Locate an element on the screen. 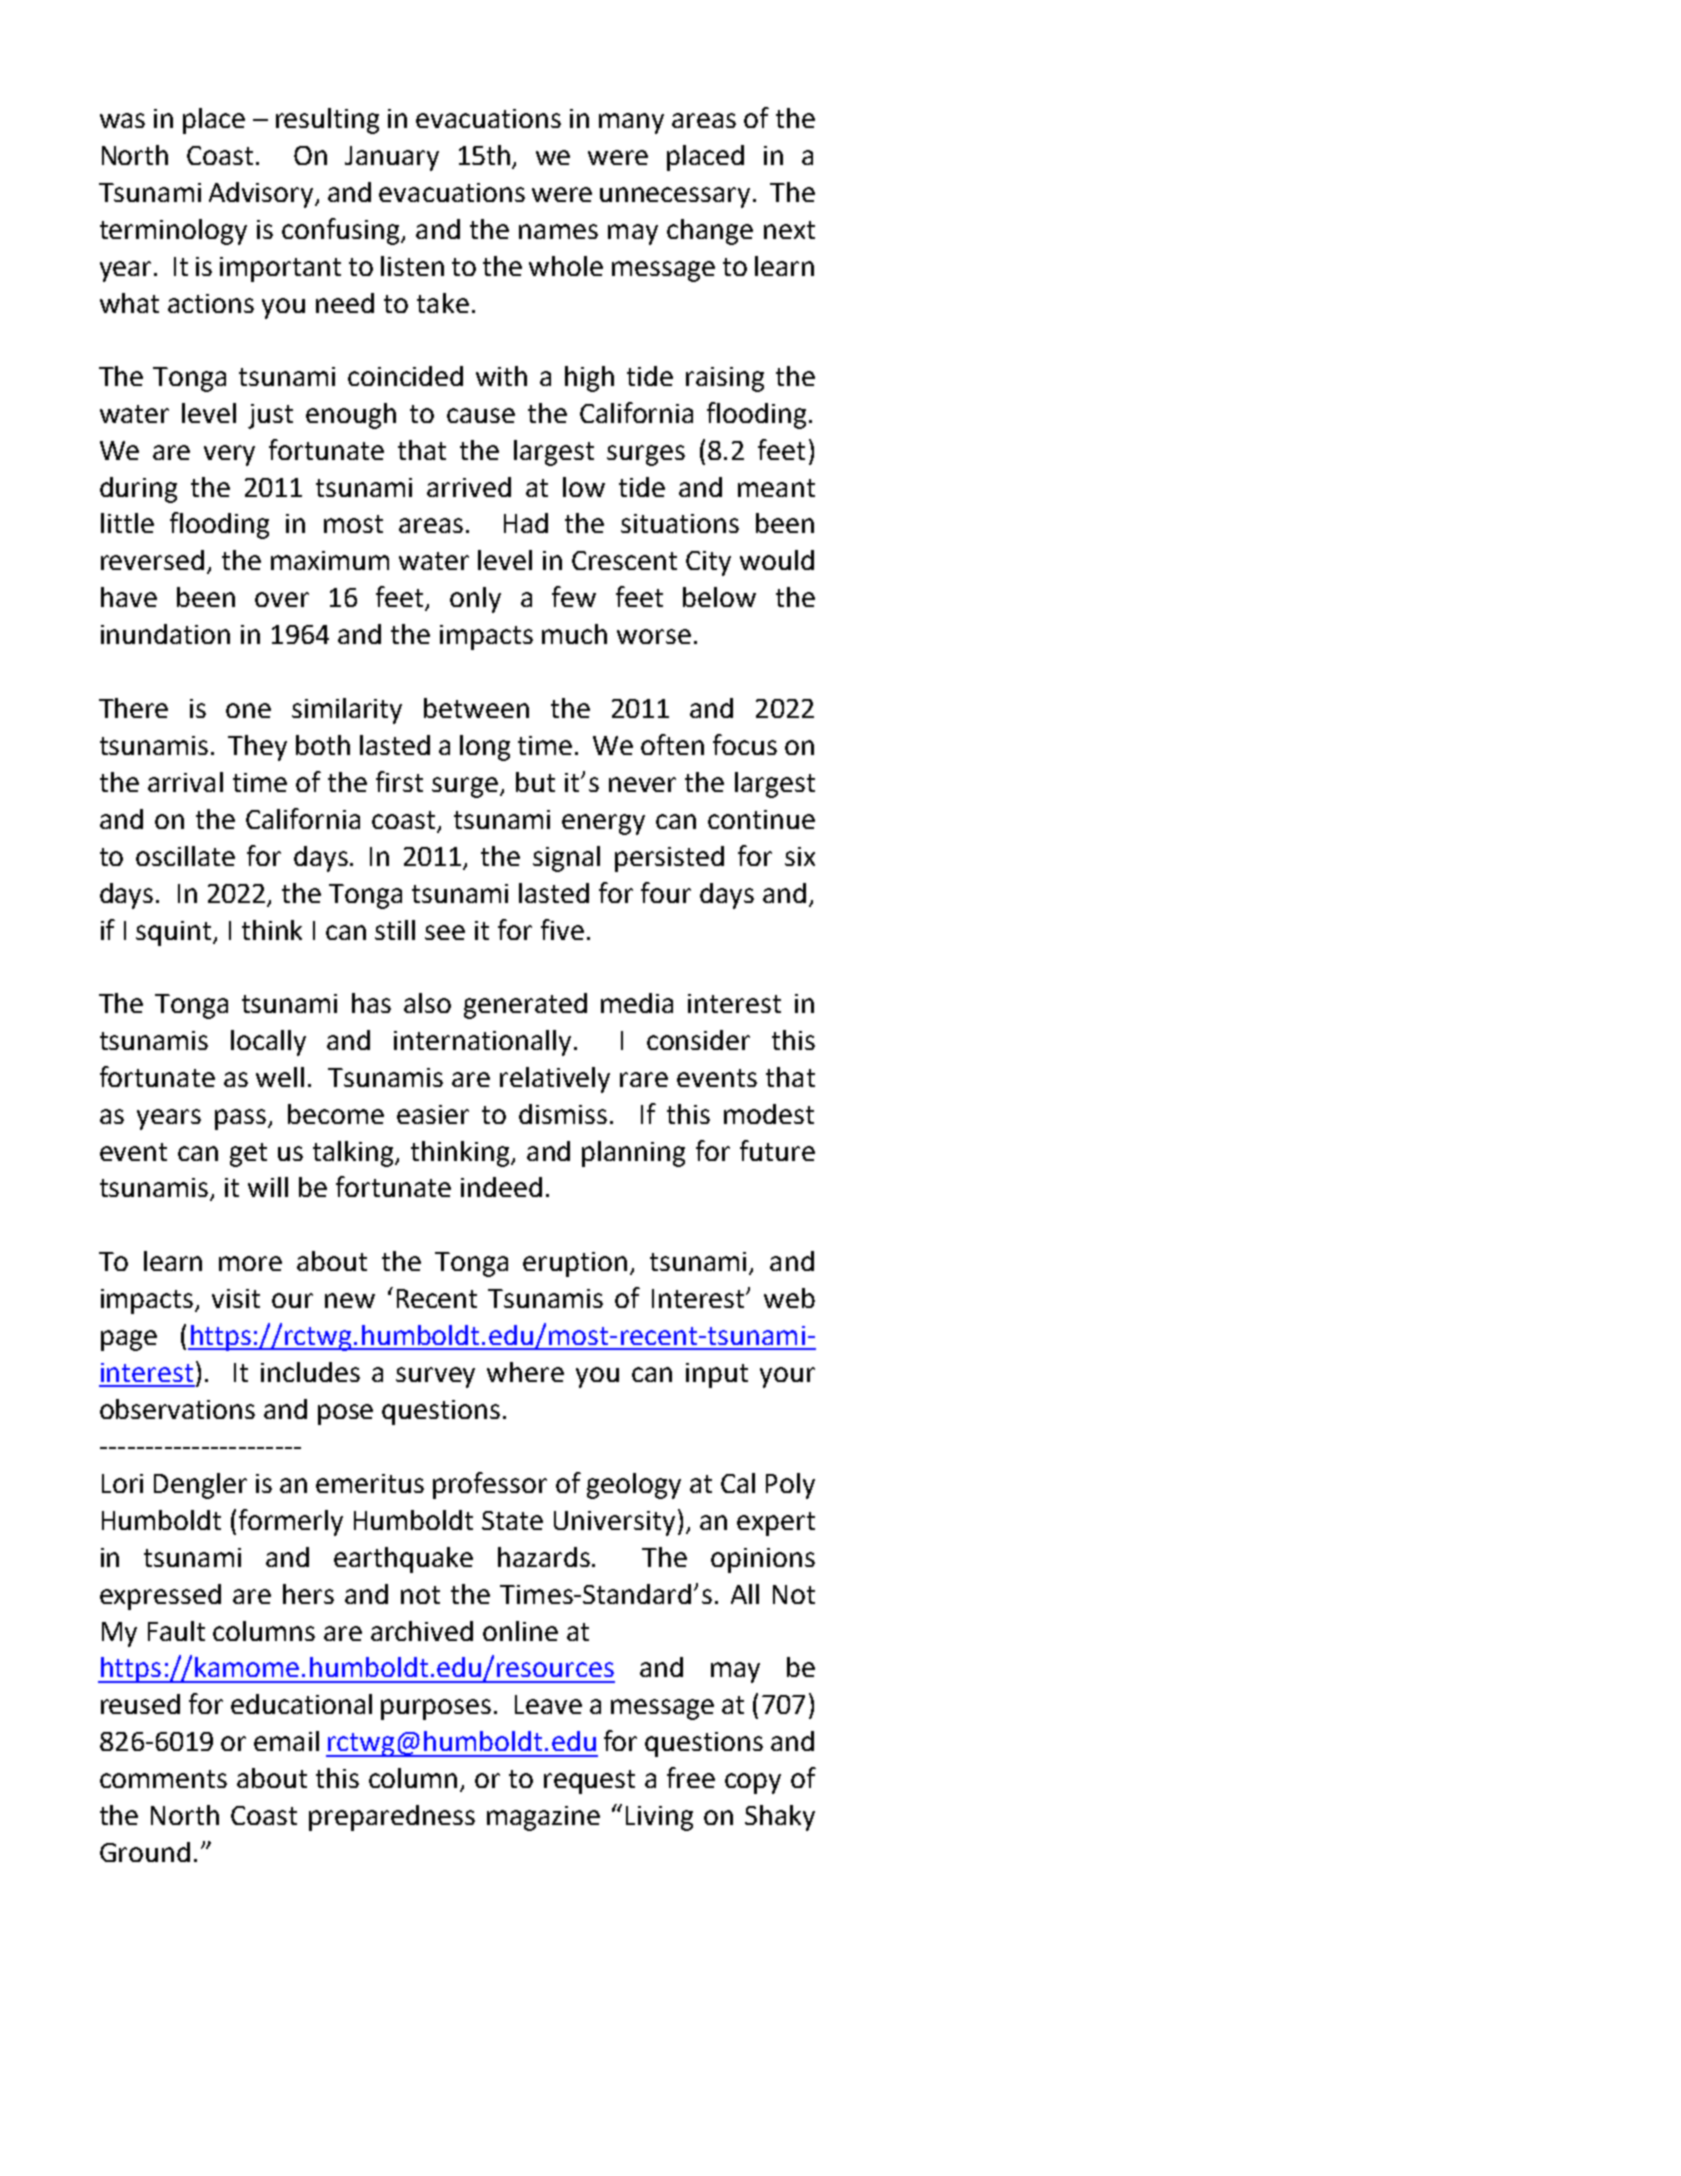  comments is located at coordinates (163, 1779).
